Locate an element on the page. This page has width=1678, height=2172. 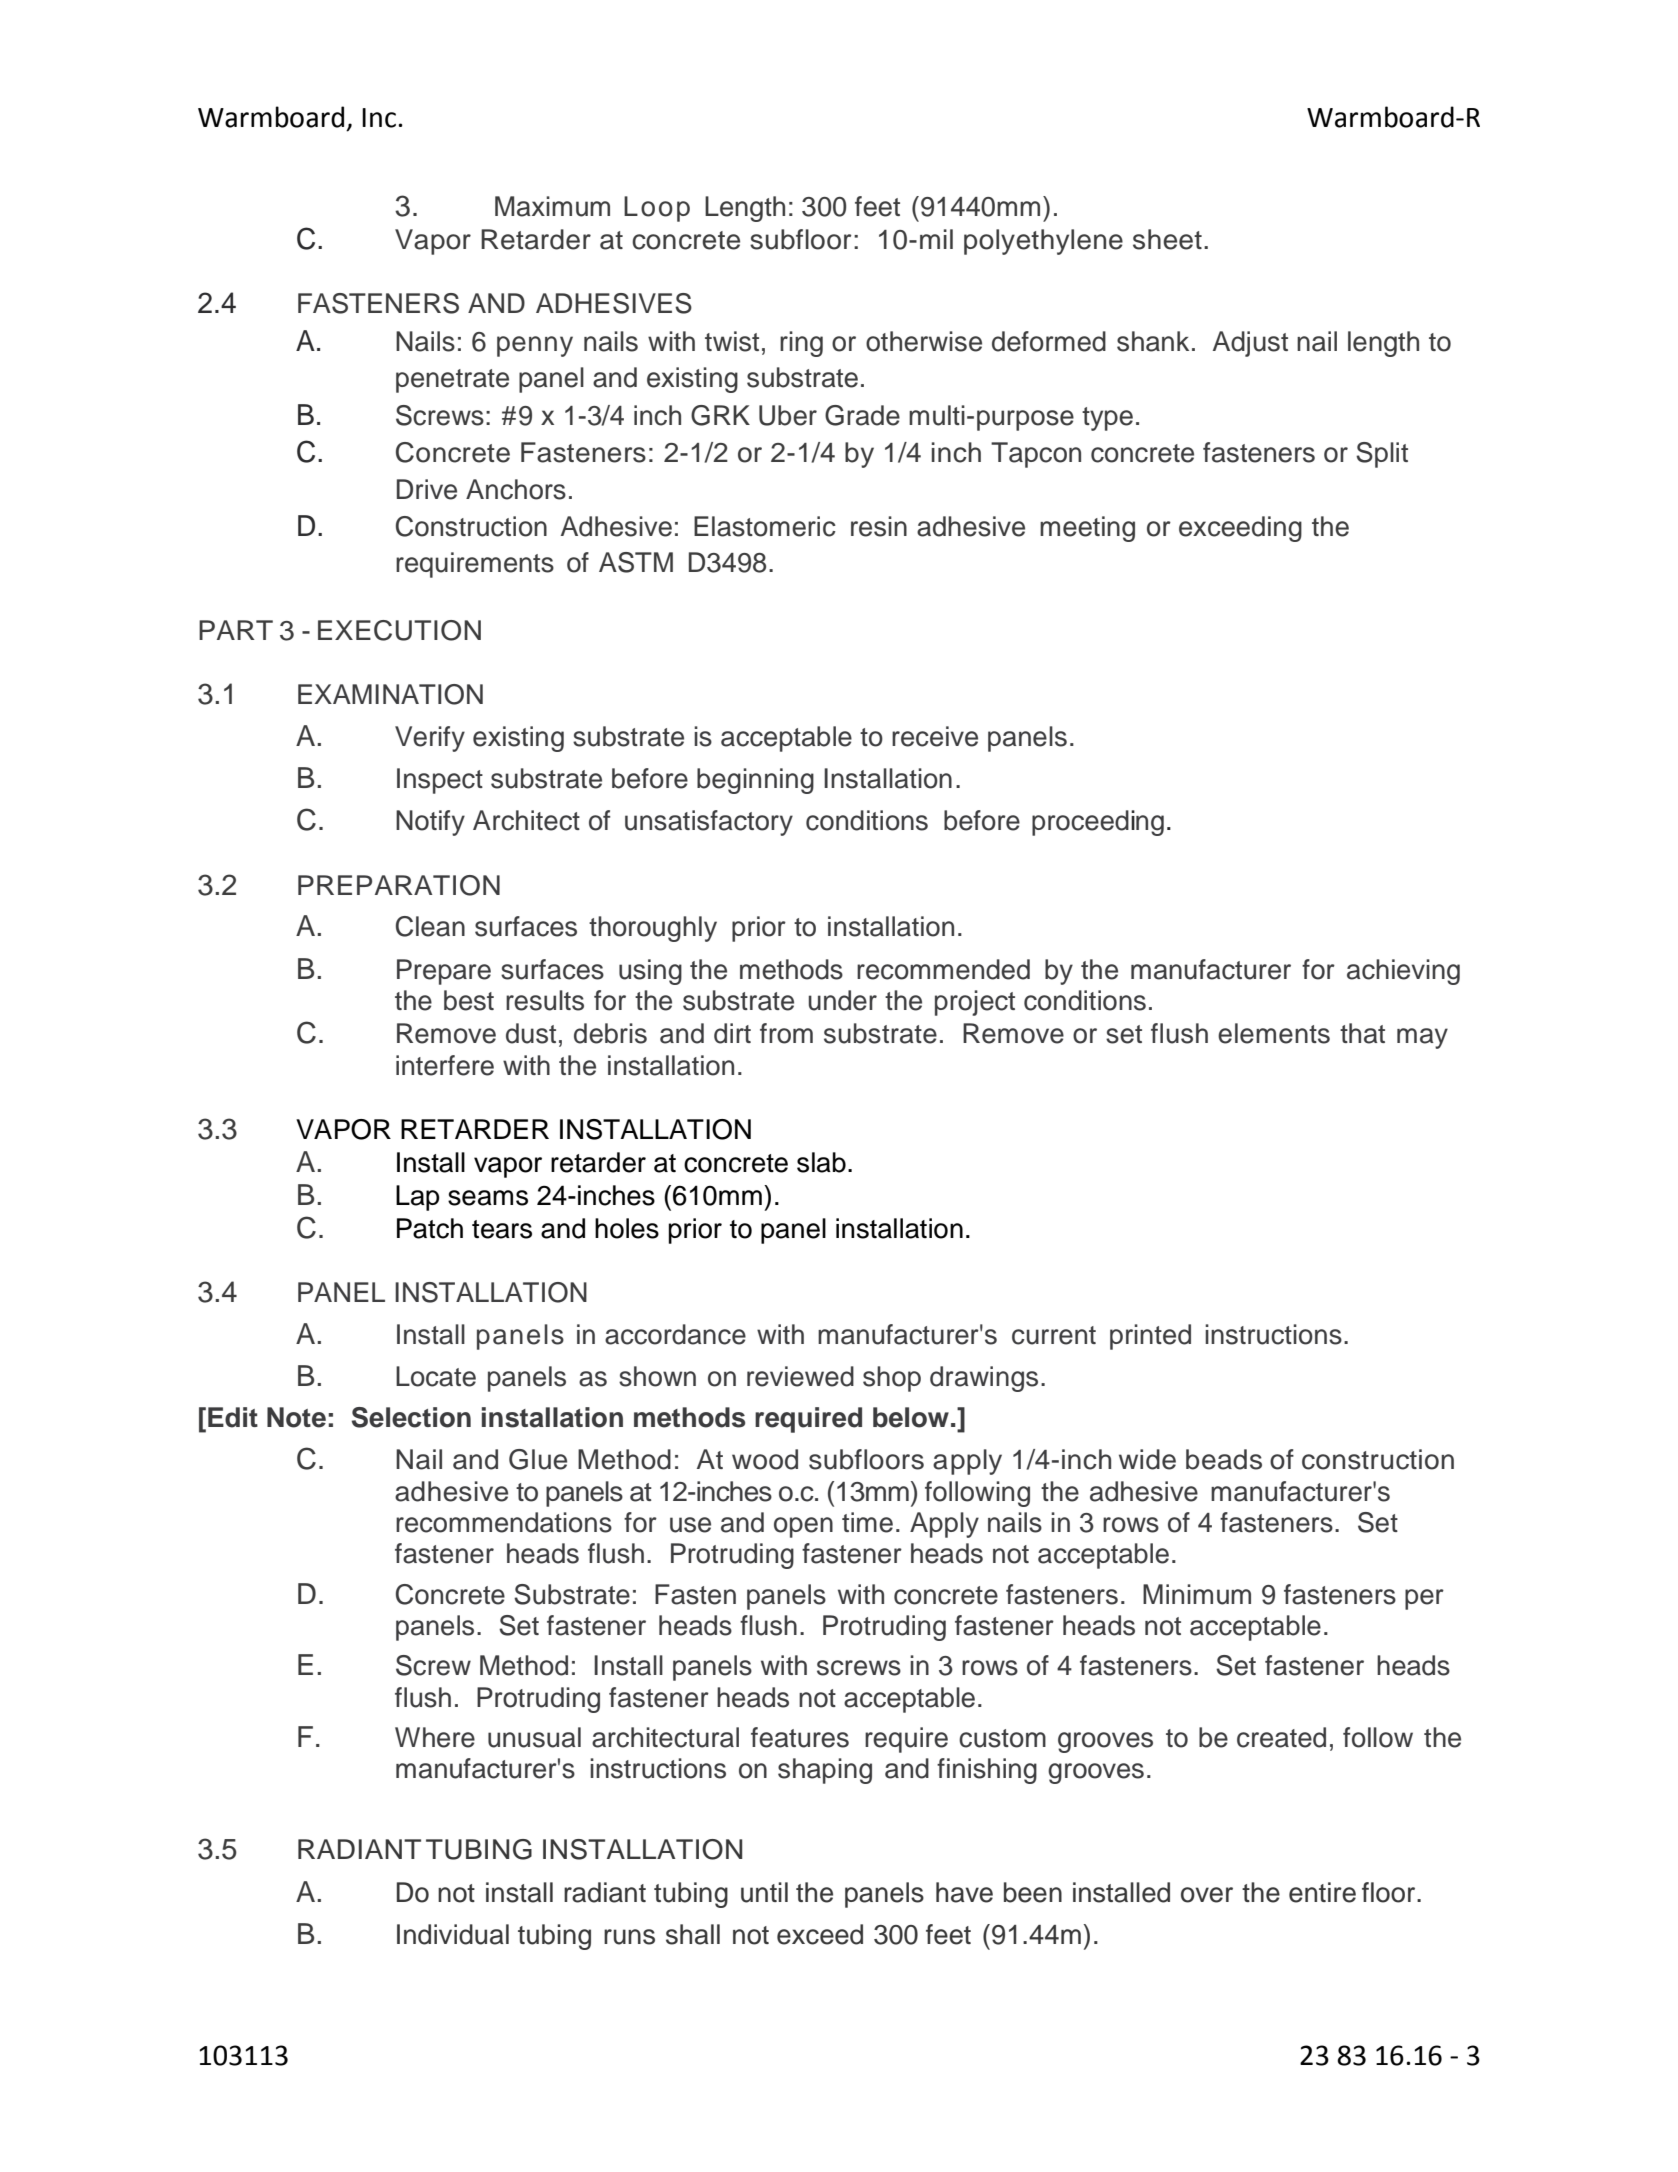
sheet is located at coordinates (1167, 239).
